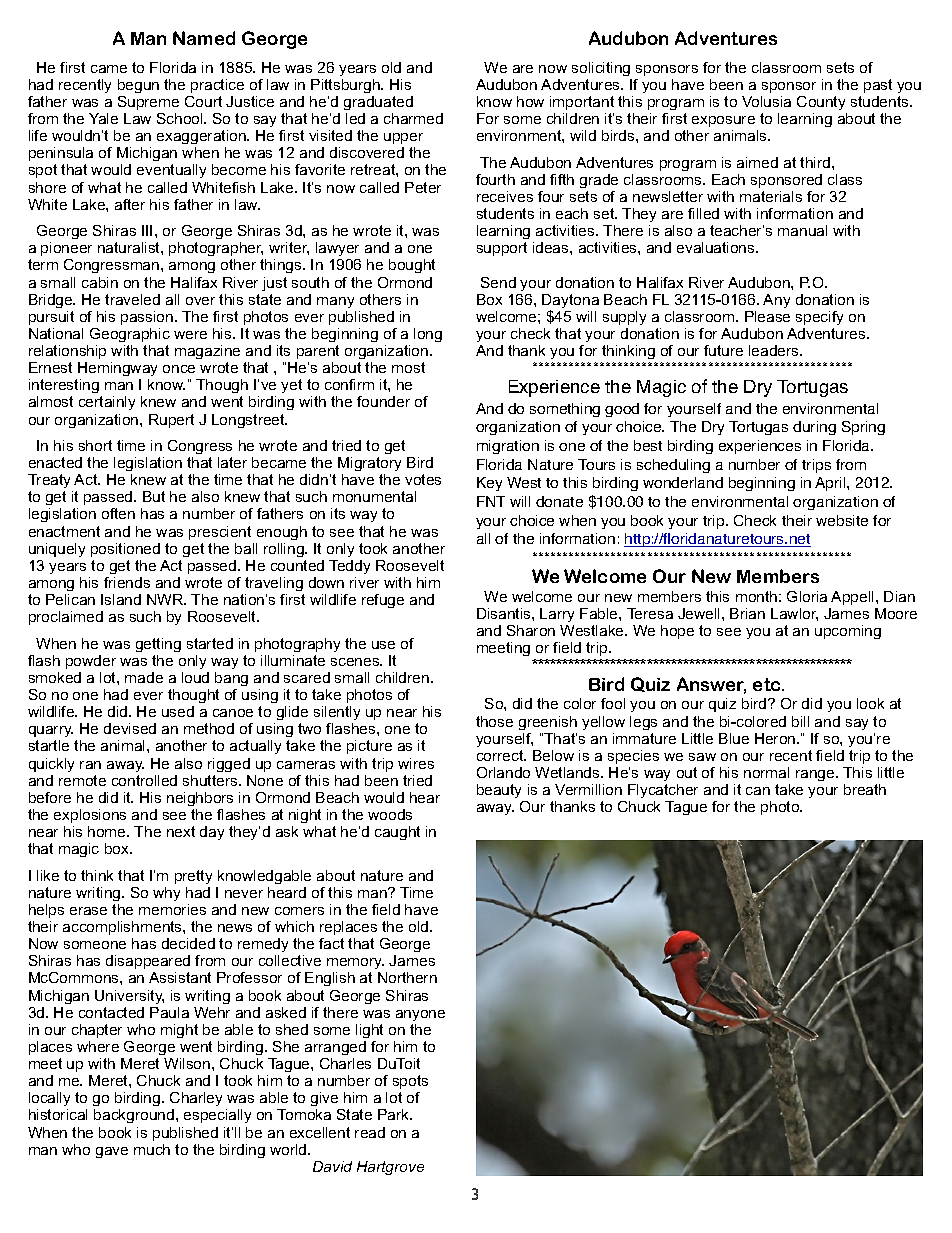 This screenshot has height=1233, width=952. What do you see at coordinates (138, 86) in the screenshot?
I see `begun` at bounding box center [138, 86].
